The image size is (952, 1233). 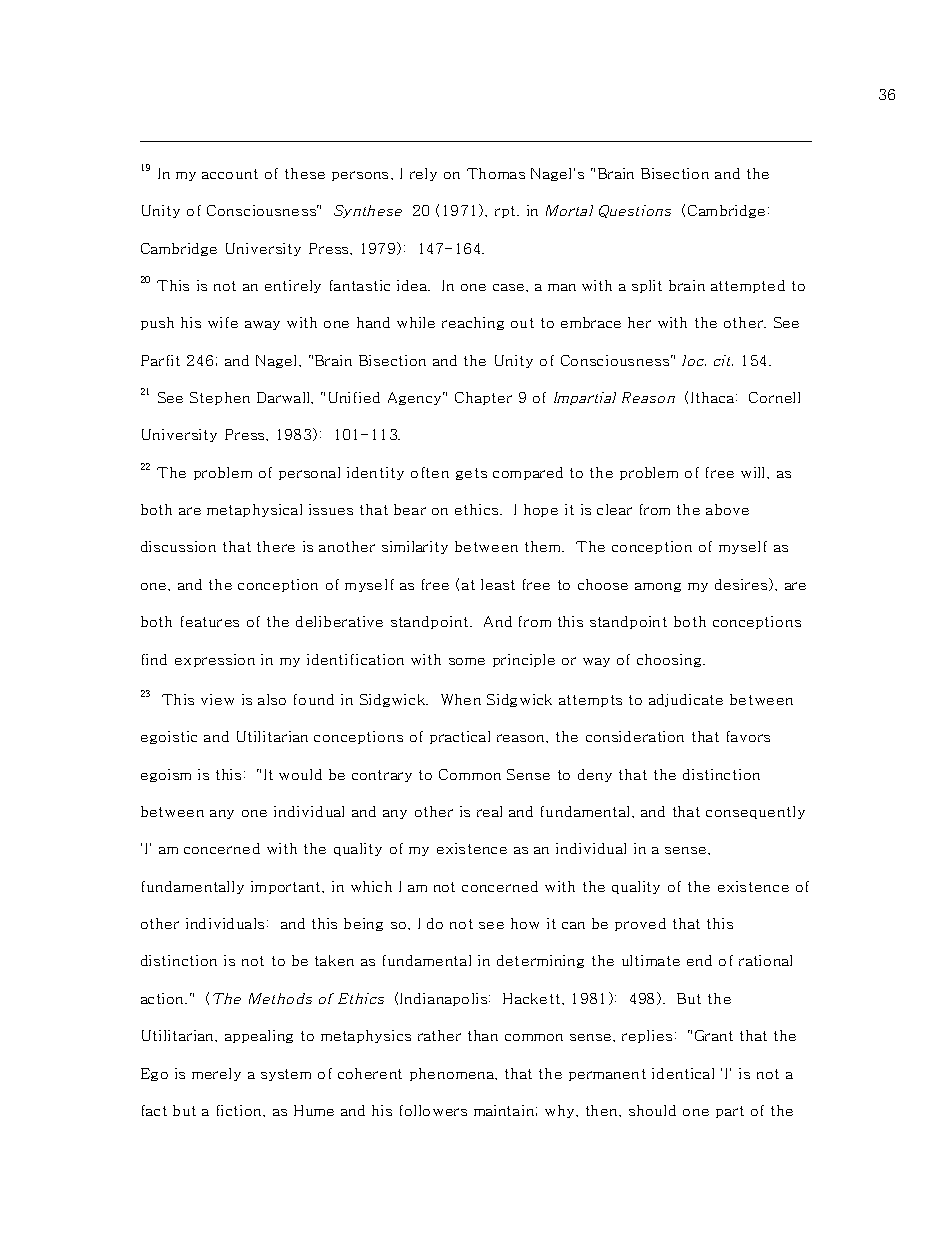 I want to click on similarity, so click(x=415, y=547).
